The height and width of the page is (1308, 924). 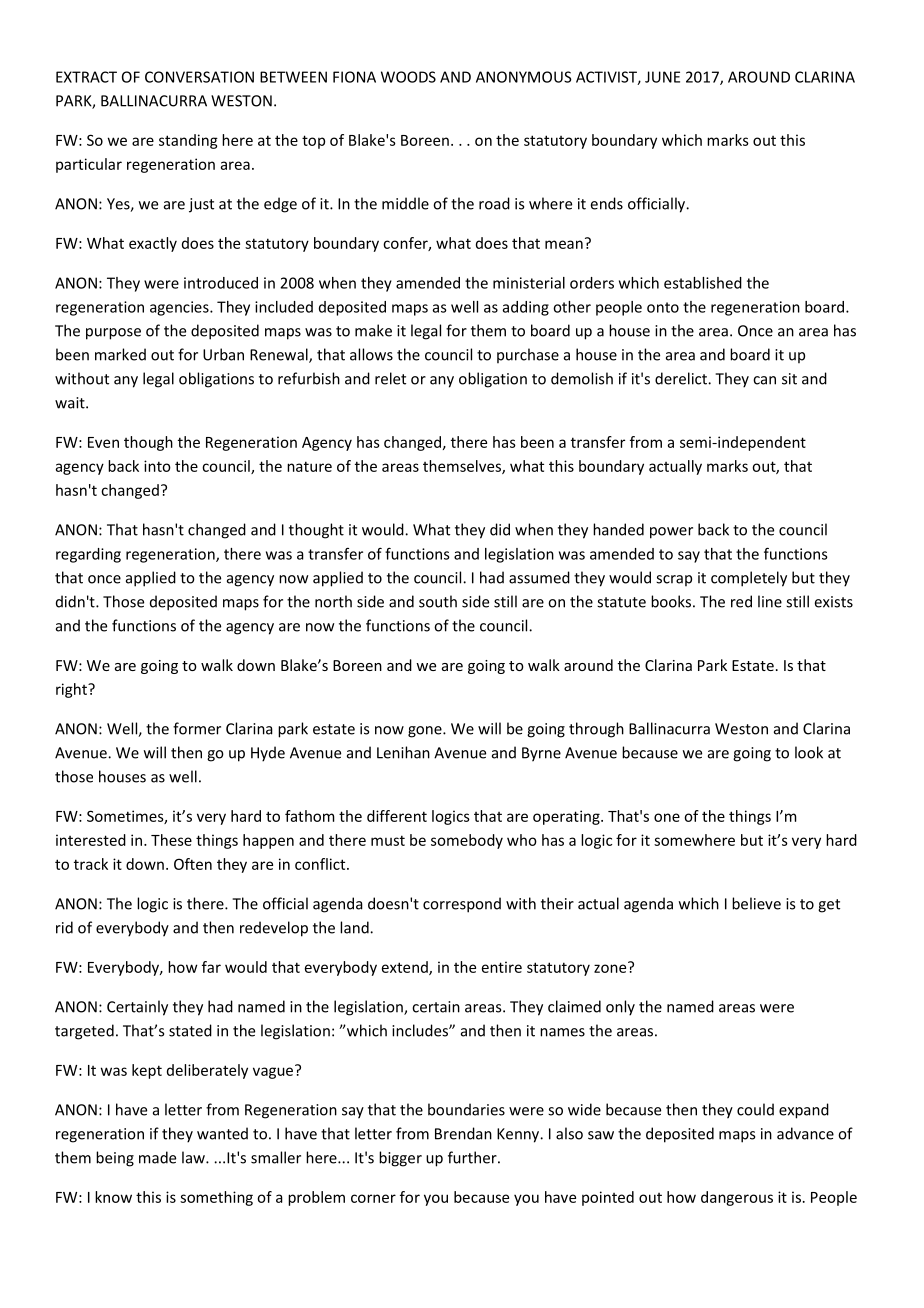 What do you see at coordinates (770, 601) in the page?
I see `line` at bounding box center [770, 601].
